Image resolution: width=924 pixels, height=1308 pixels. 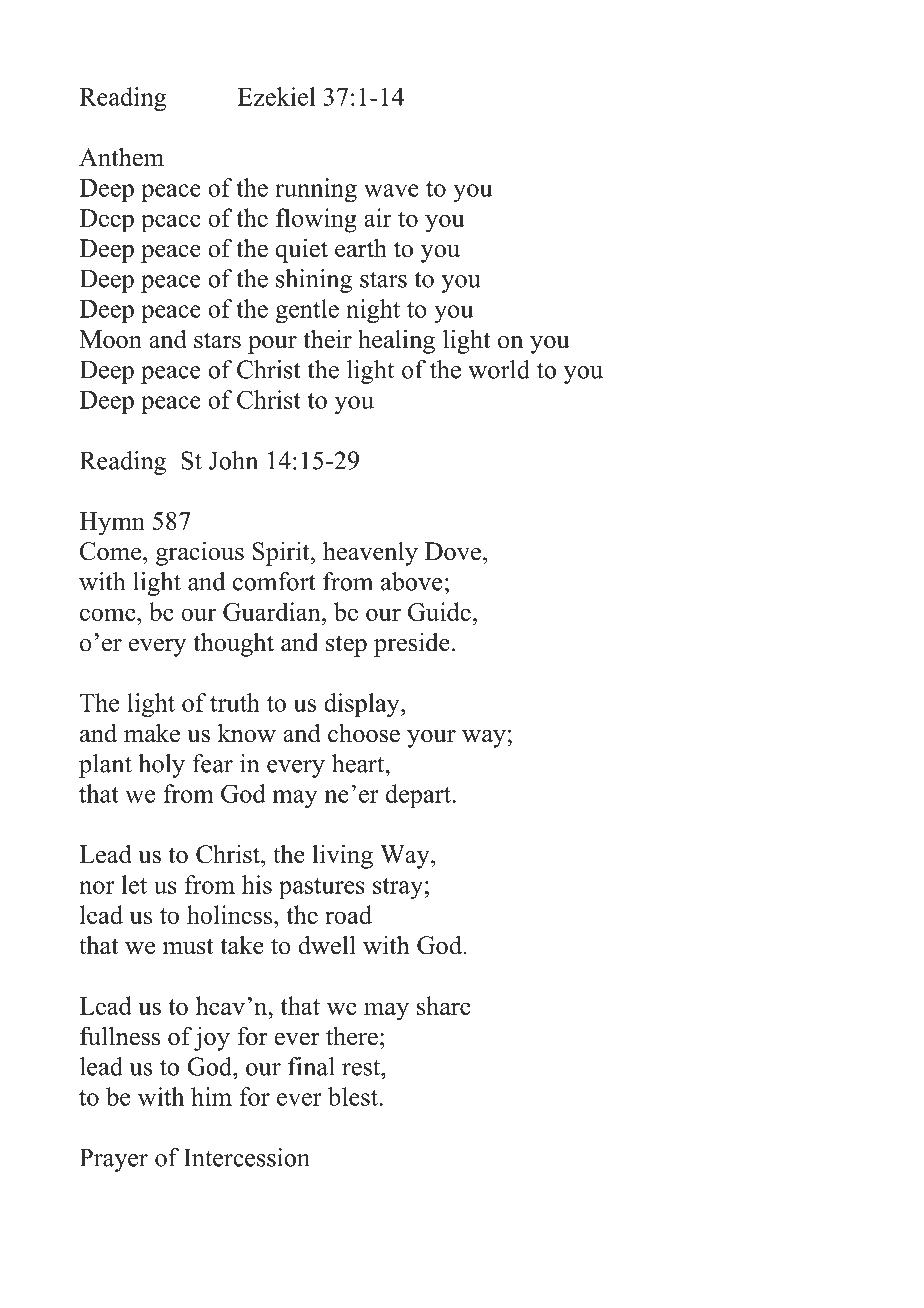 I want to click on John, so click(x=233, y=460).
